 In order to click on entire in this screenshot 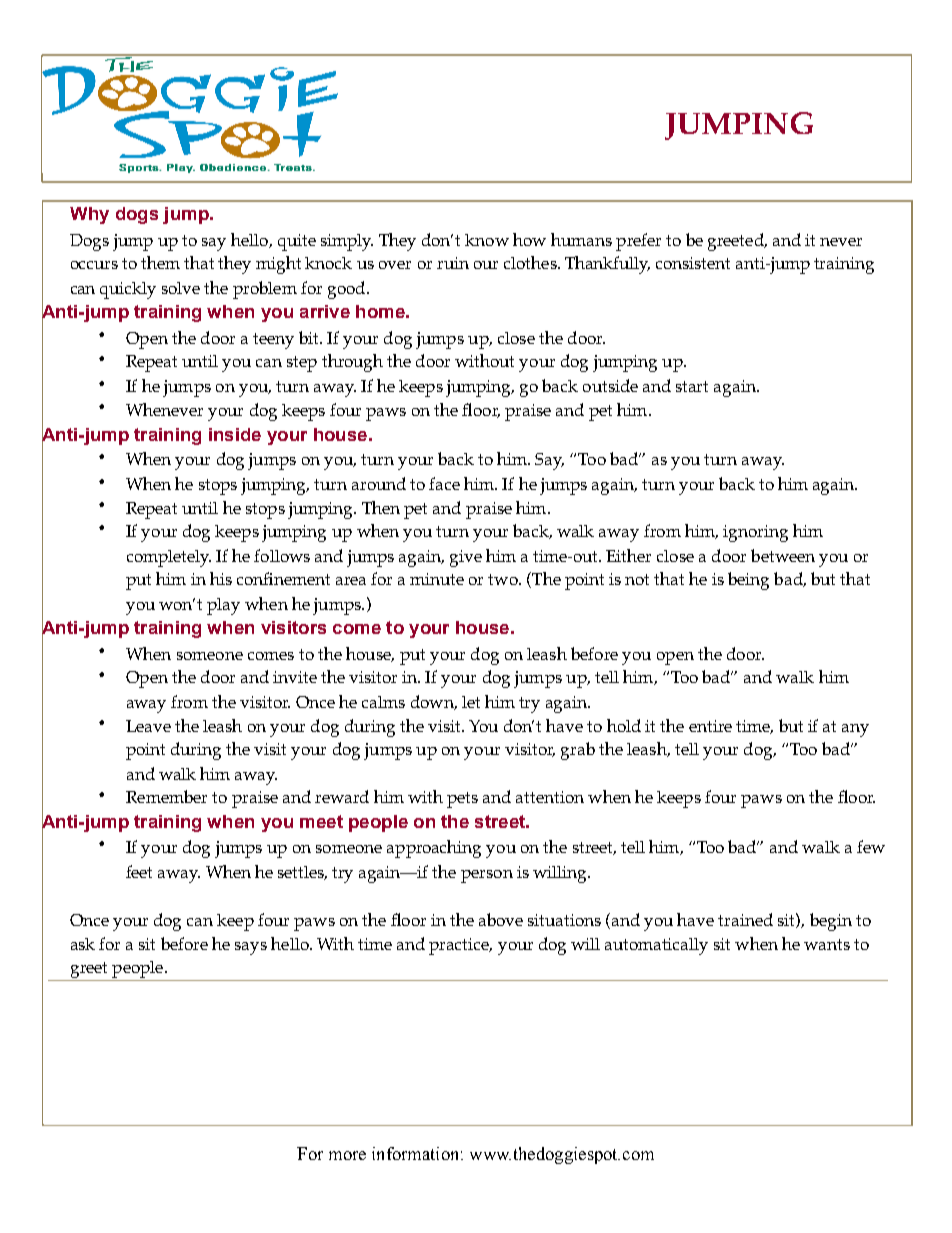, I will do `click(710, 726)`.
